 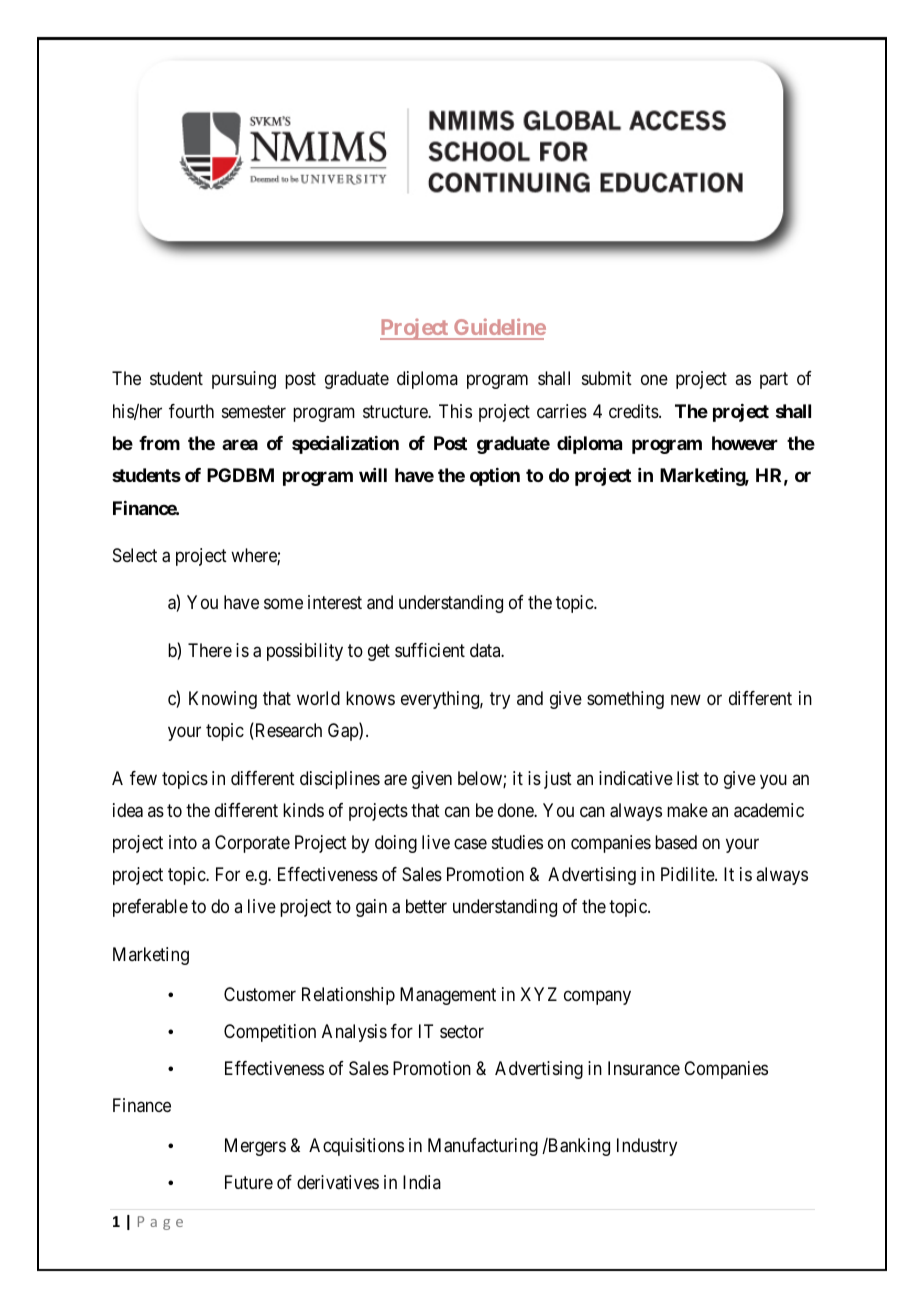 I want to click on better, so click(x=426, y=906).
